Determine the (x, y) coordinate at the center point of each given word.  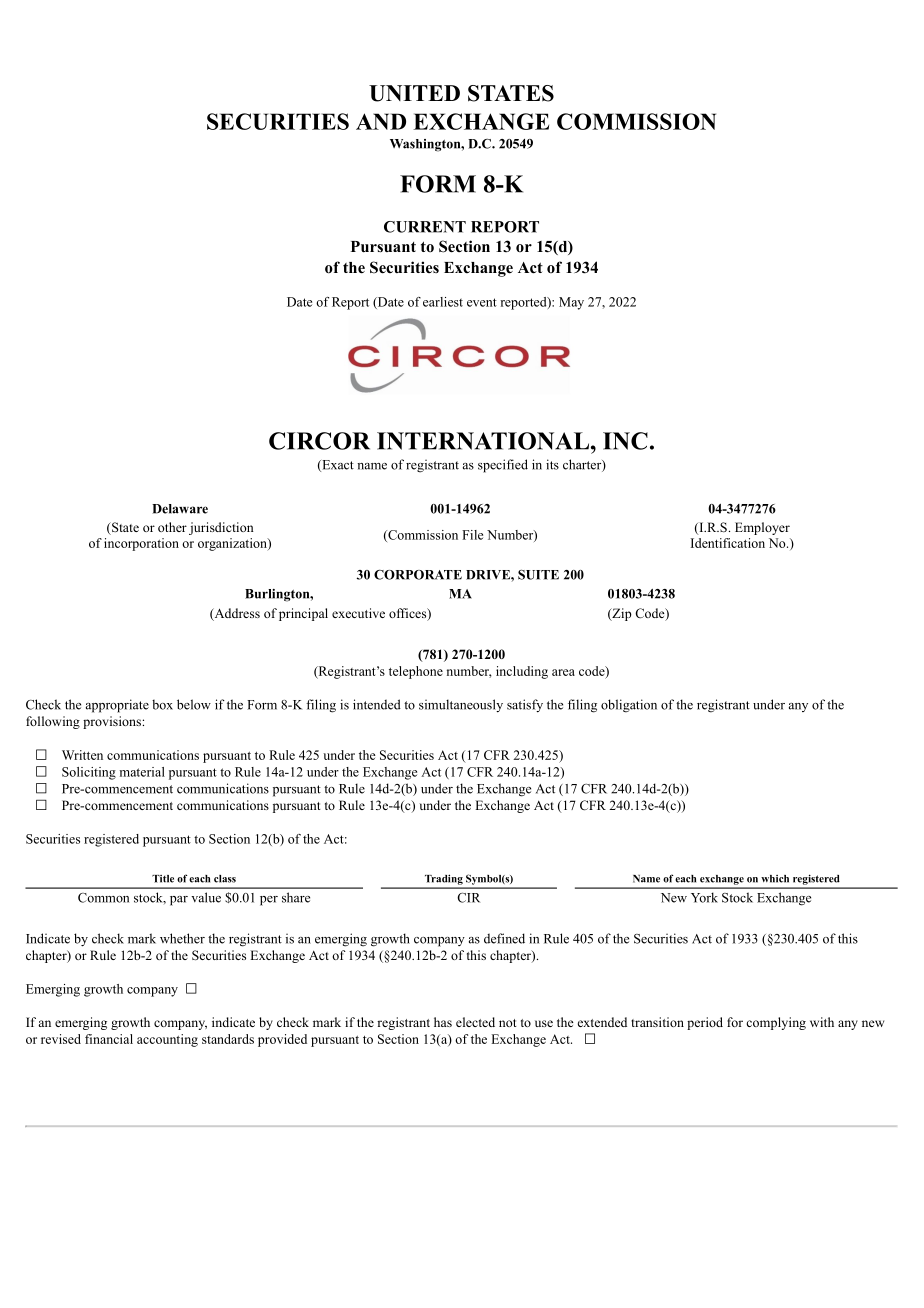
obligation (629, 706)
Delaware (180, 509)
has (443, 1022)
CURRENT (425, 227)
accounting (167, 1040)
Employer (762, 528)
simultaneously (461, 705)
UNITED (414, 93)
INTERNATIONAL (483, 441)
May (571, 303)
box (162, 704)
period (705, 1023)
